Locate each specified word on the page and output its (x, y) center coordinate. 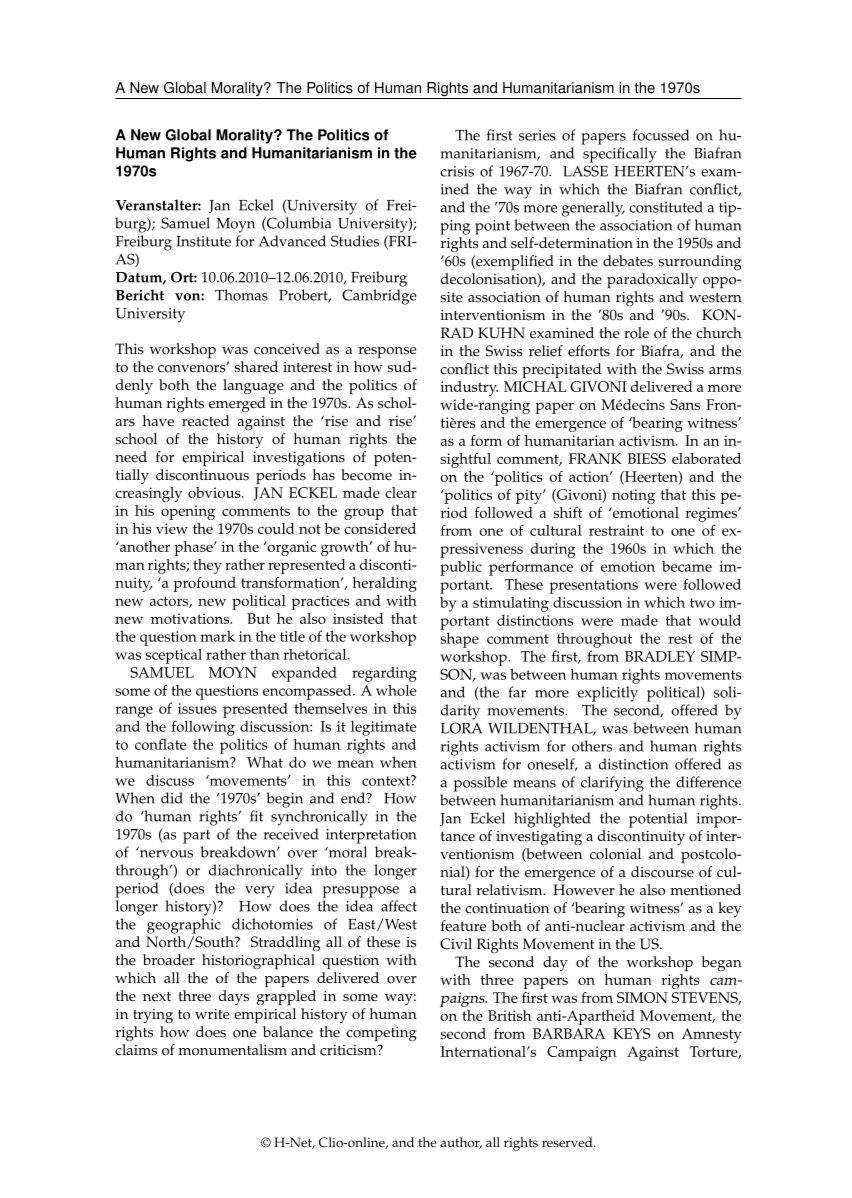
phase (195, 548)
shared (256, 367)
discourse (662, 872)
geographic (184, 926)
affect (399, 906)
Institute (203, 241)
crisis (457, 171)
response (387, 352)
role (636, 333)
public (461, 568)
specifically (620, 155)
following (203, 728)
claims (136, 1050)
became (687, 566)
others (592, 746)
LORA (461, 728)
